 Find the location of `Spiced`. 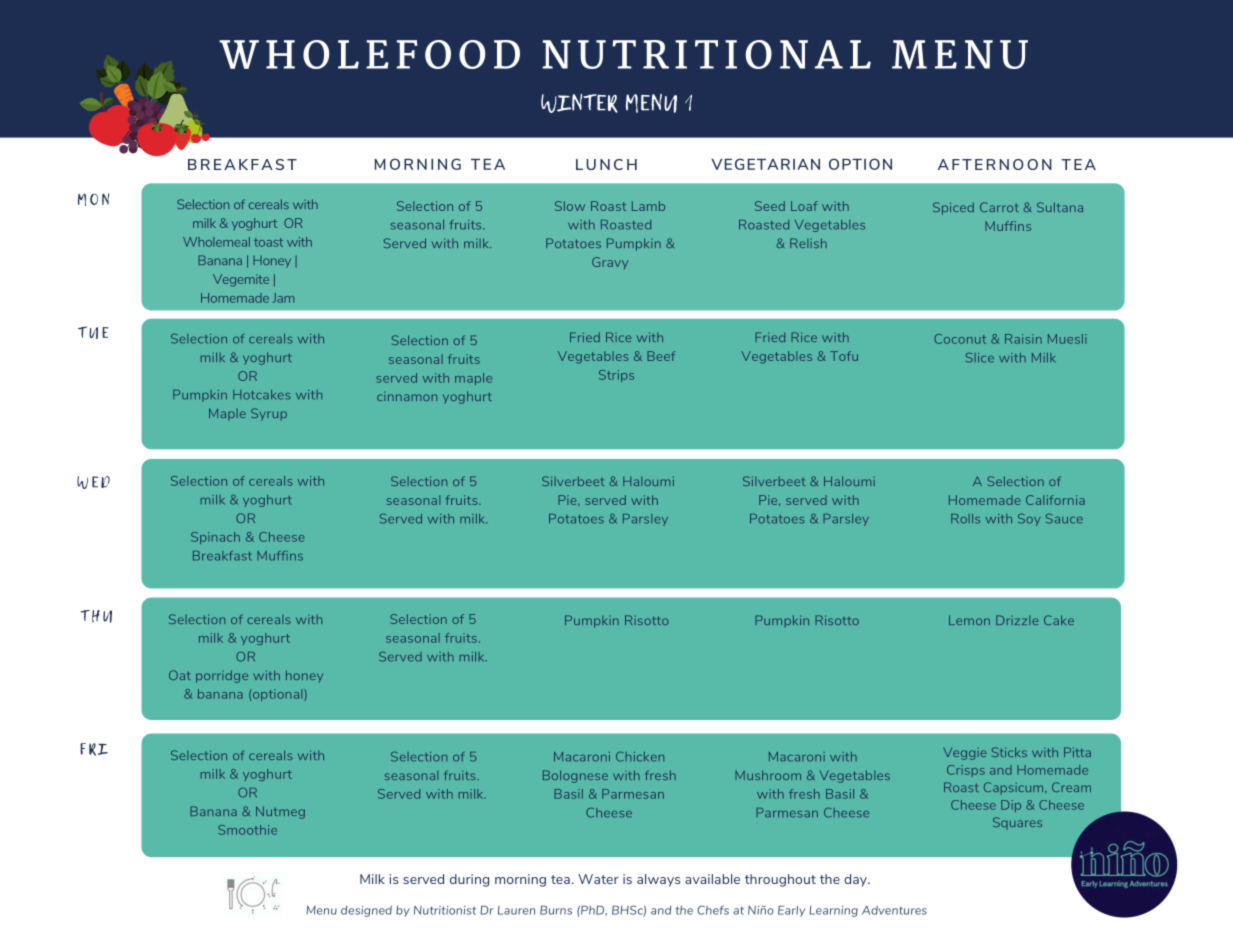

Spiced is located at coordinates (953, 208).
